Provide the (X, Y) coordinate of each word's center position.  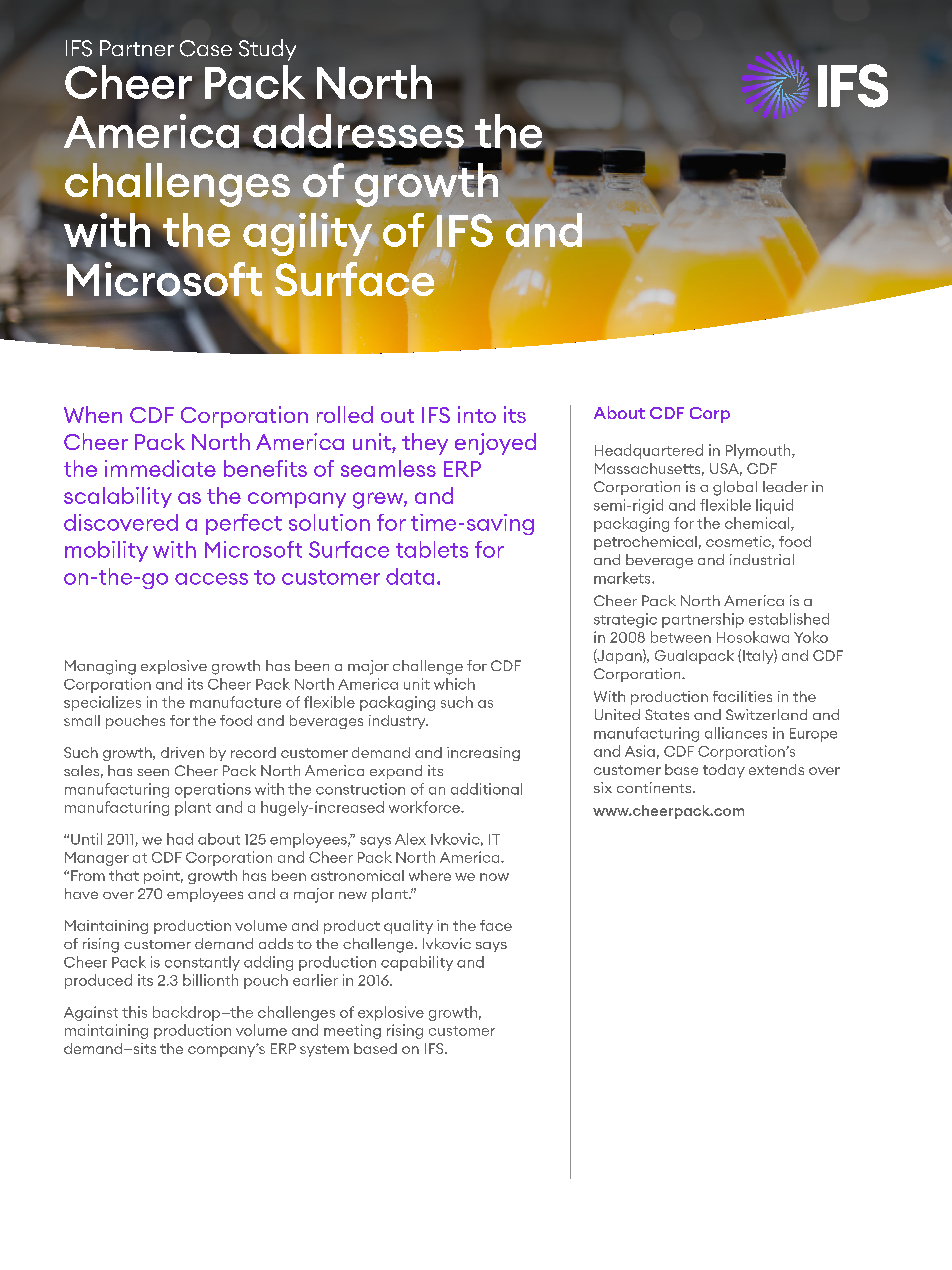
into (477, 414)
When (93, 414)
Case (206, 48)
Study (267, 50)
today (724, 771)
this (134, 1012)
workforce (426, 807)
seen (153, 772)
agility (307, 234)
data (410, 576)
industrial (762, 559)
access (211, 579)
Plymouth (759, 451)
